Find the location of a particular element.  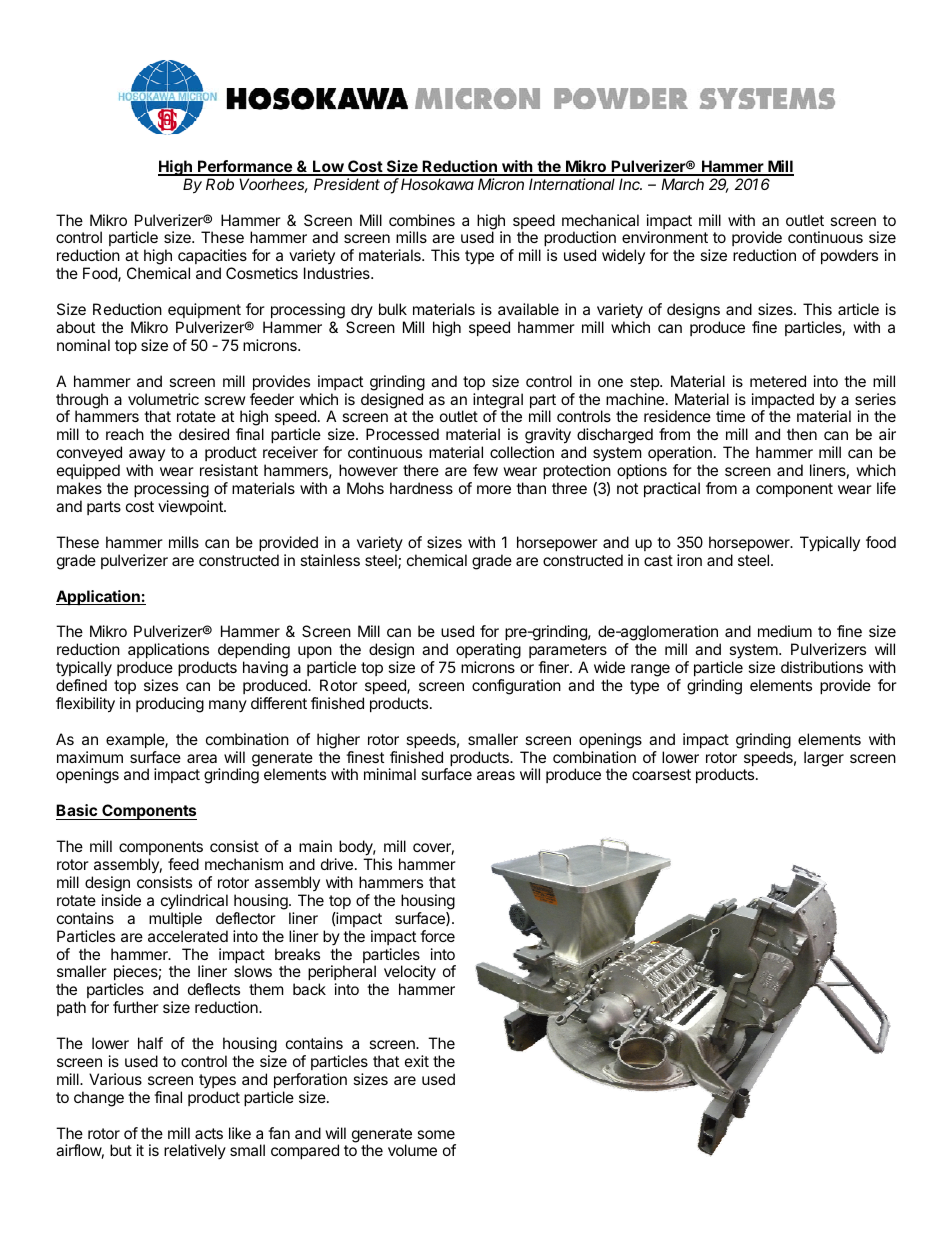

Rob is located at coordinates (220, 184).
